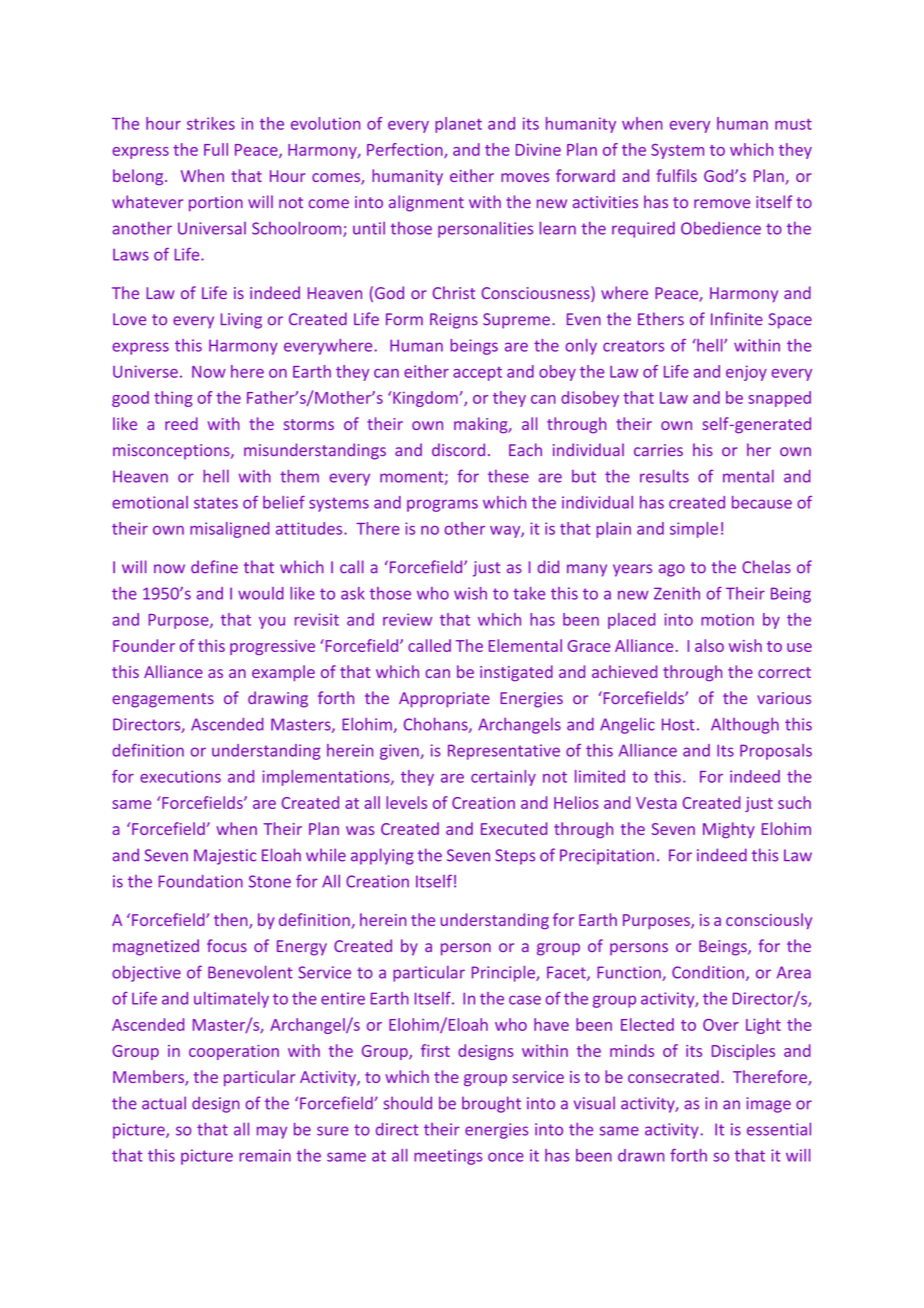 Image resolution: width=924 pixels, height=1308 pixels. I want to click on actual, so click(164, 1103).
